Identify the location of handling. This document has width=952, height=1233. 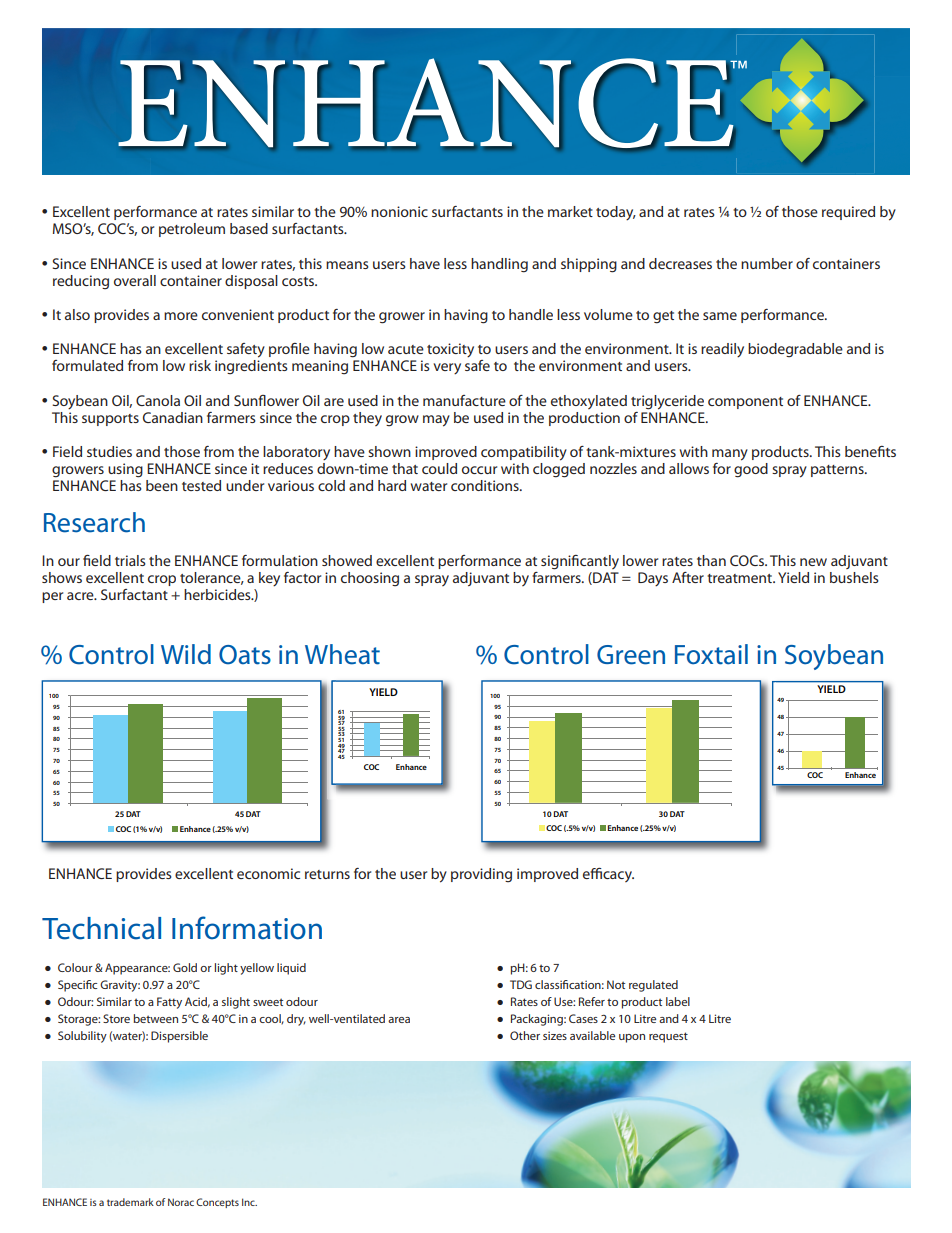
(499, 265).
